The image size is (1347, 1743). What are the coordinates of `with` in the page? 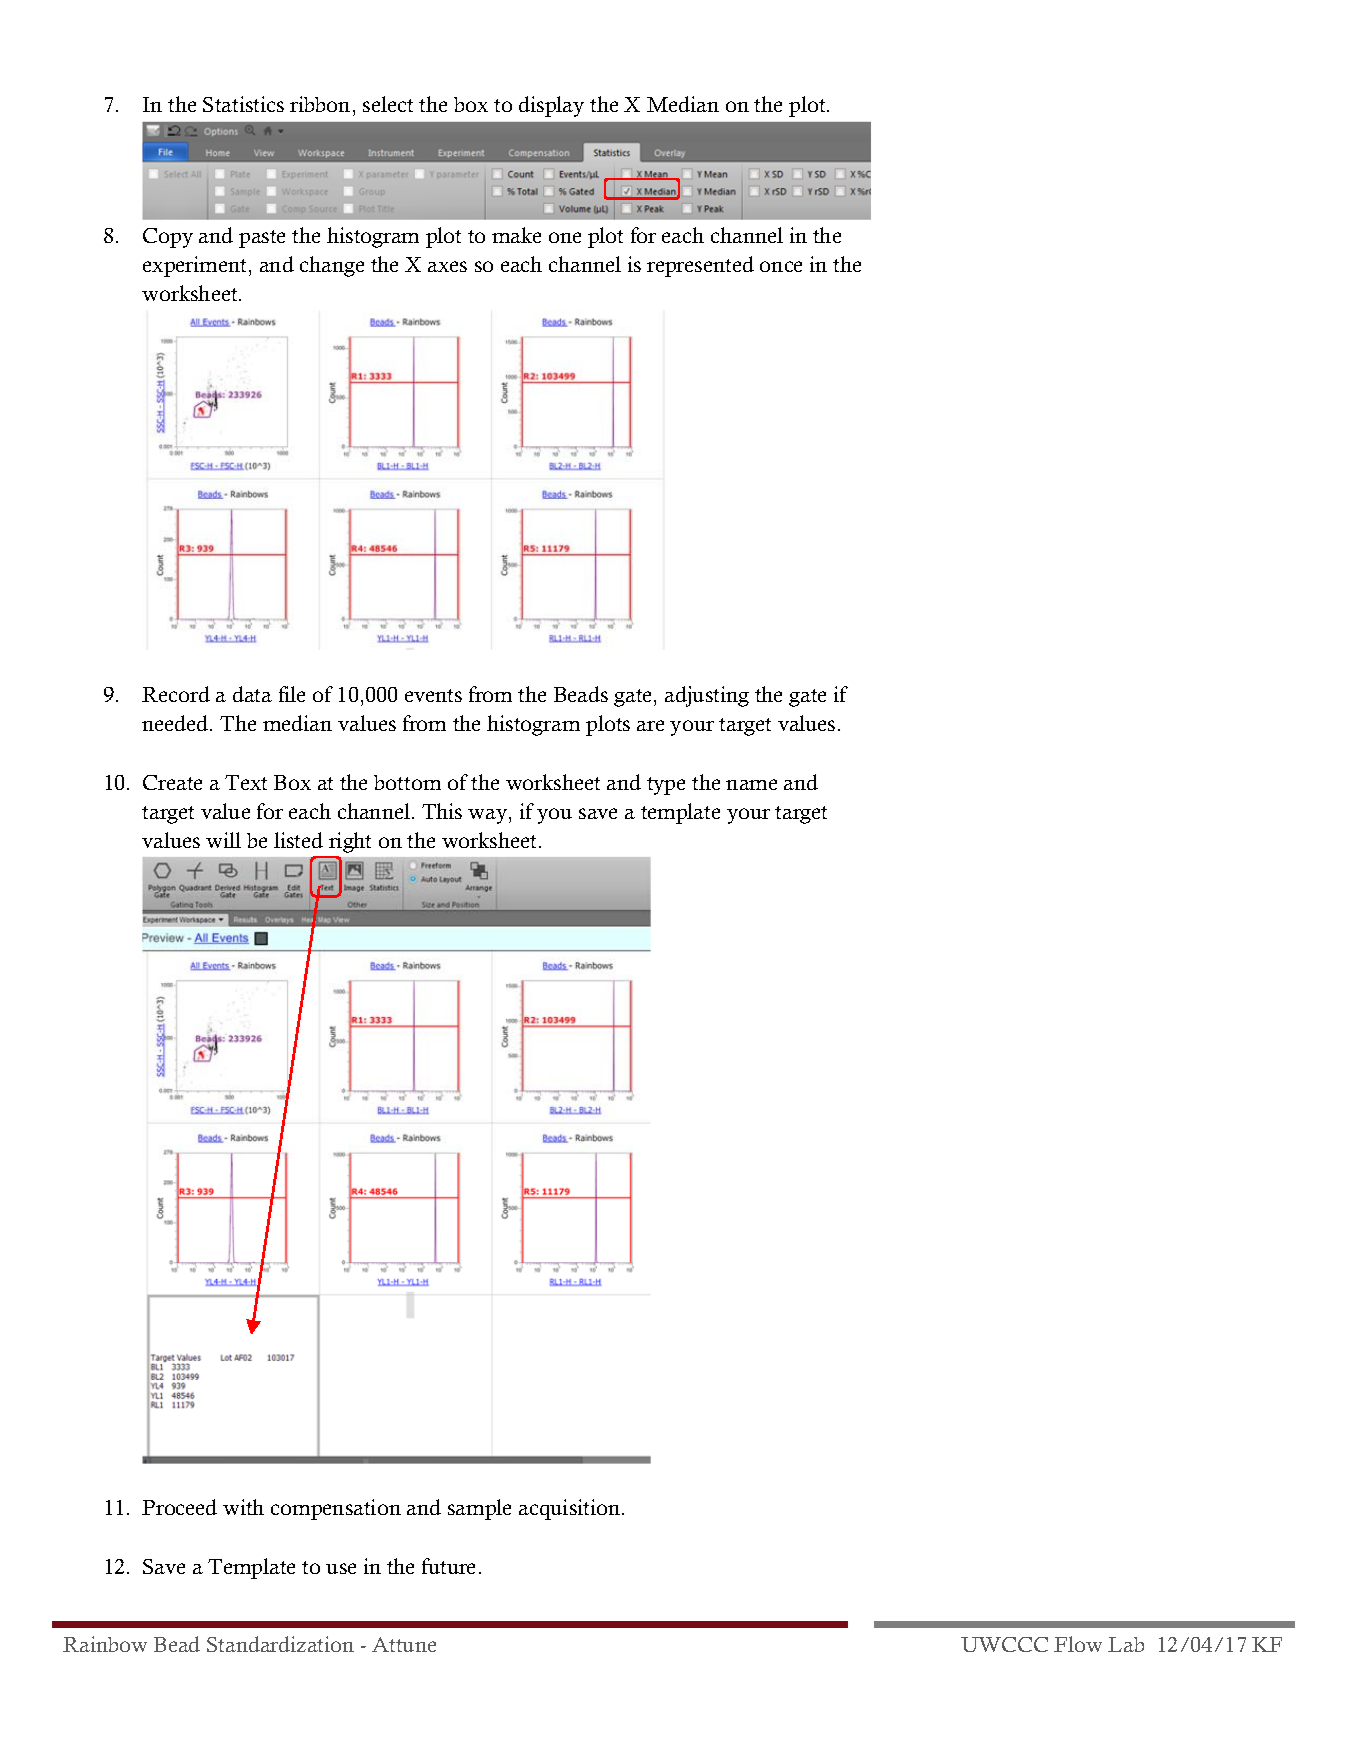 It's located at (243, 1507).
